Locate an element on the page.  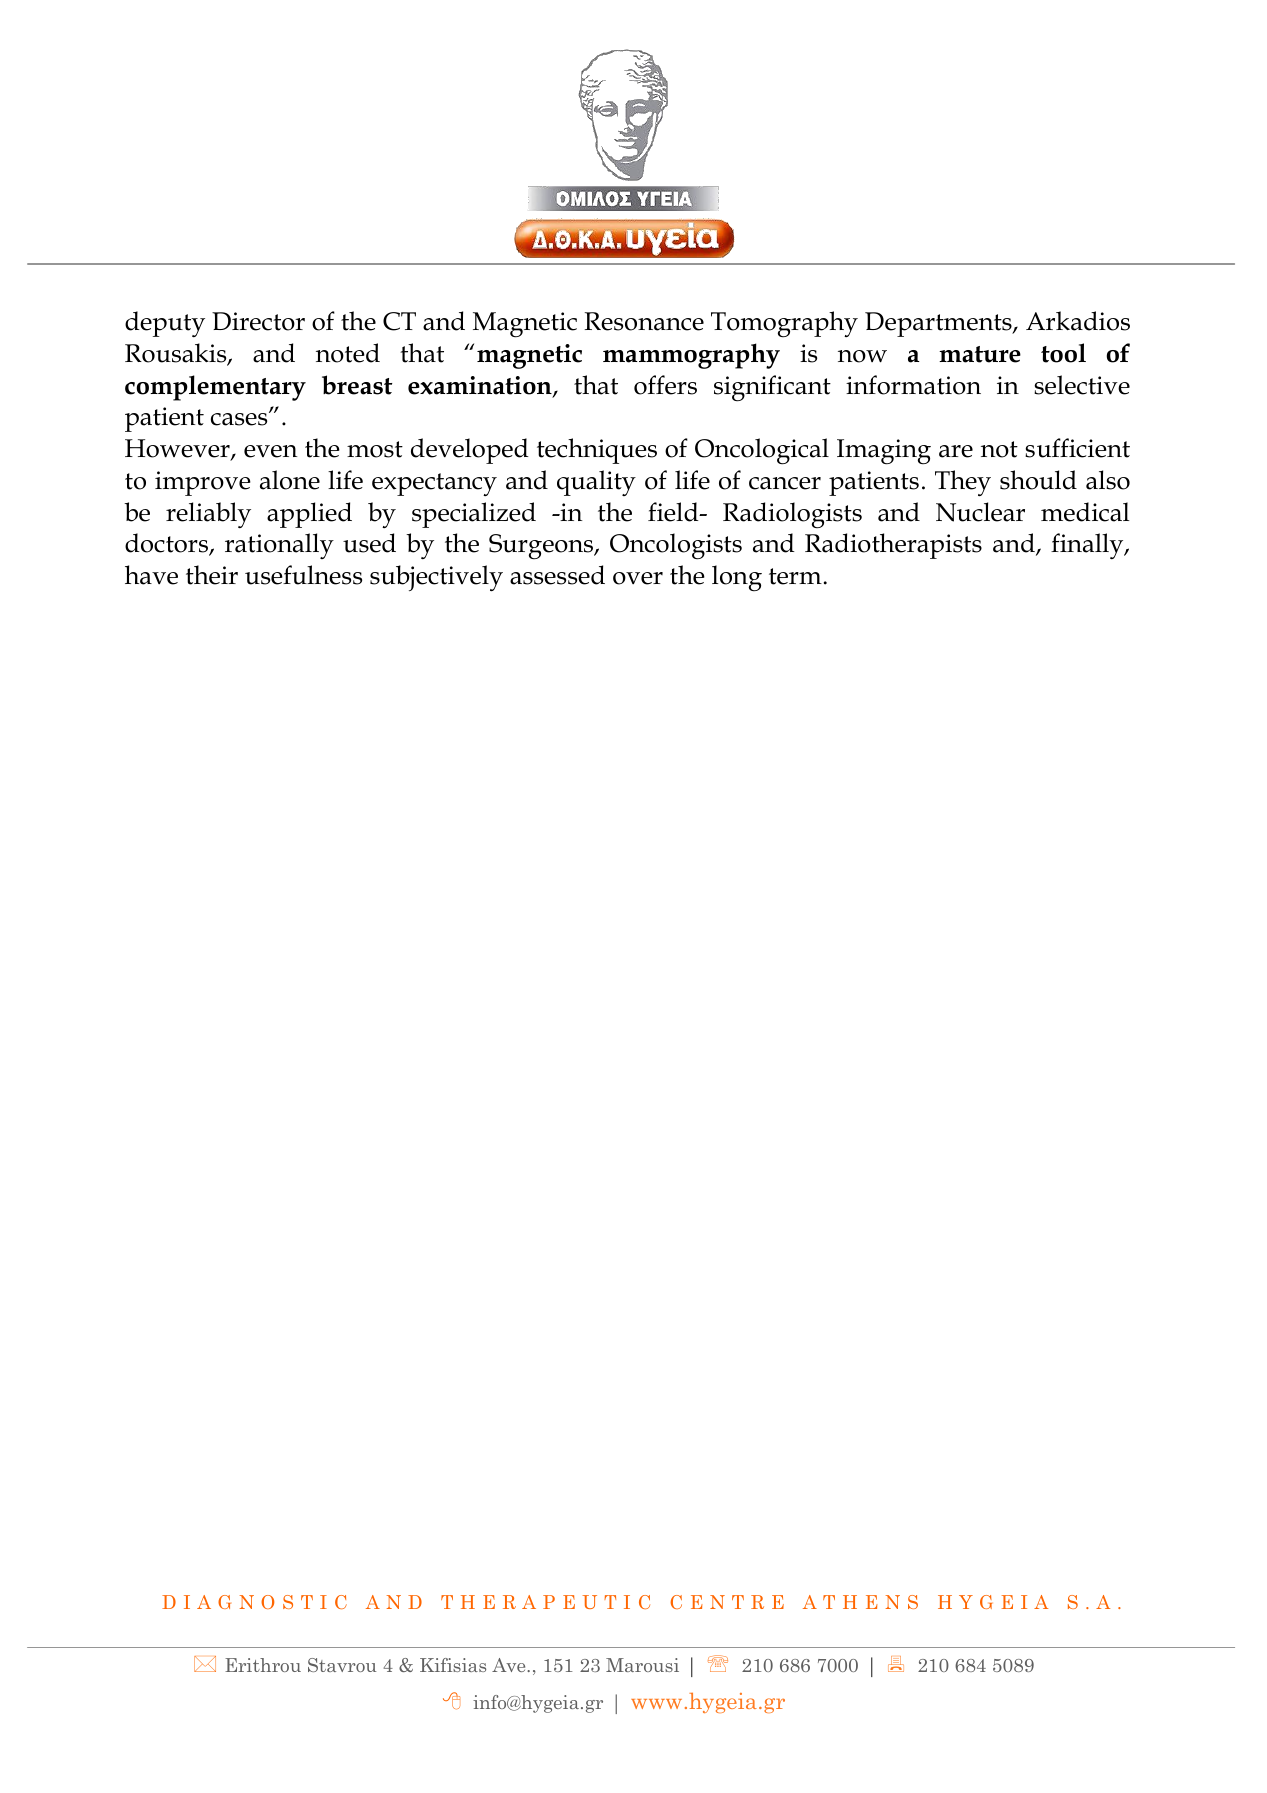
term is located at coordinates (795, 576).
